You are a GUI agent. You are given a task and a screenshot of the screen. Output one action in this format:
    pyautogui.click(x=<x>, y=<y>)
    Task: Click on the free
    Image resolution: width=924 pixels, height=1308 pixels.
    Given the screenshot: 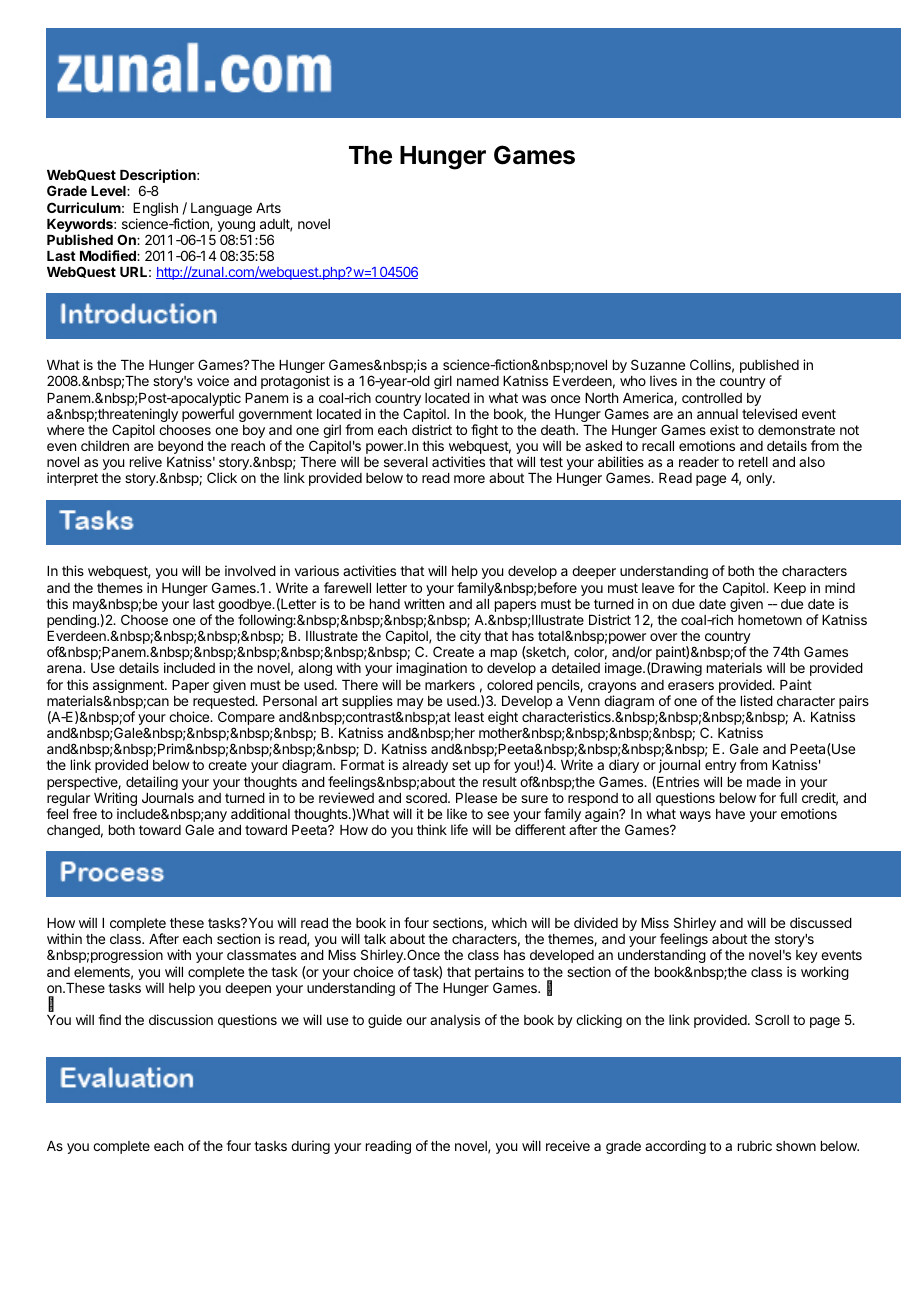 What is the action you would take?
    pyautogui.click(x=85, y=813)
